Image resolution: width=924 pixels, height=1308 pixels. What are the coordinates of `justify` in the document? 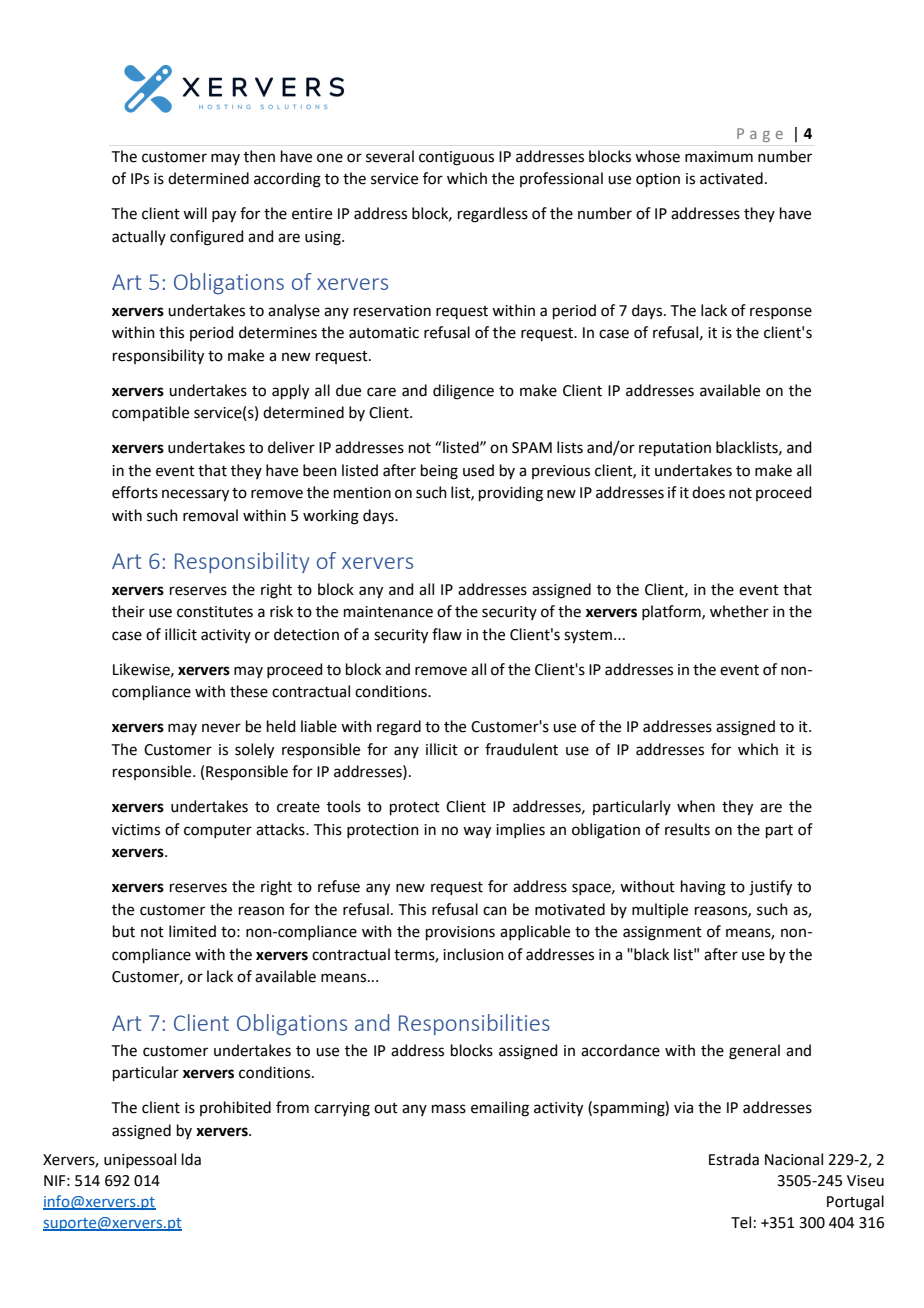 It's located at (770, 888).
